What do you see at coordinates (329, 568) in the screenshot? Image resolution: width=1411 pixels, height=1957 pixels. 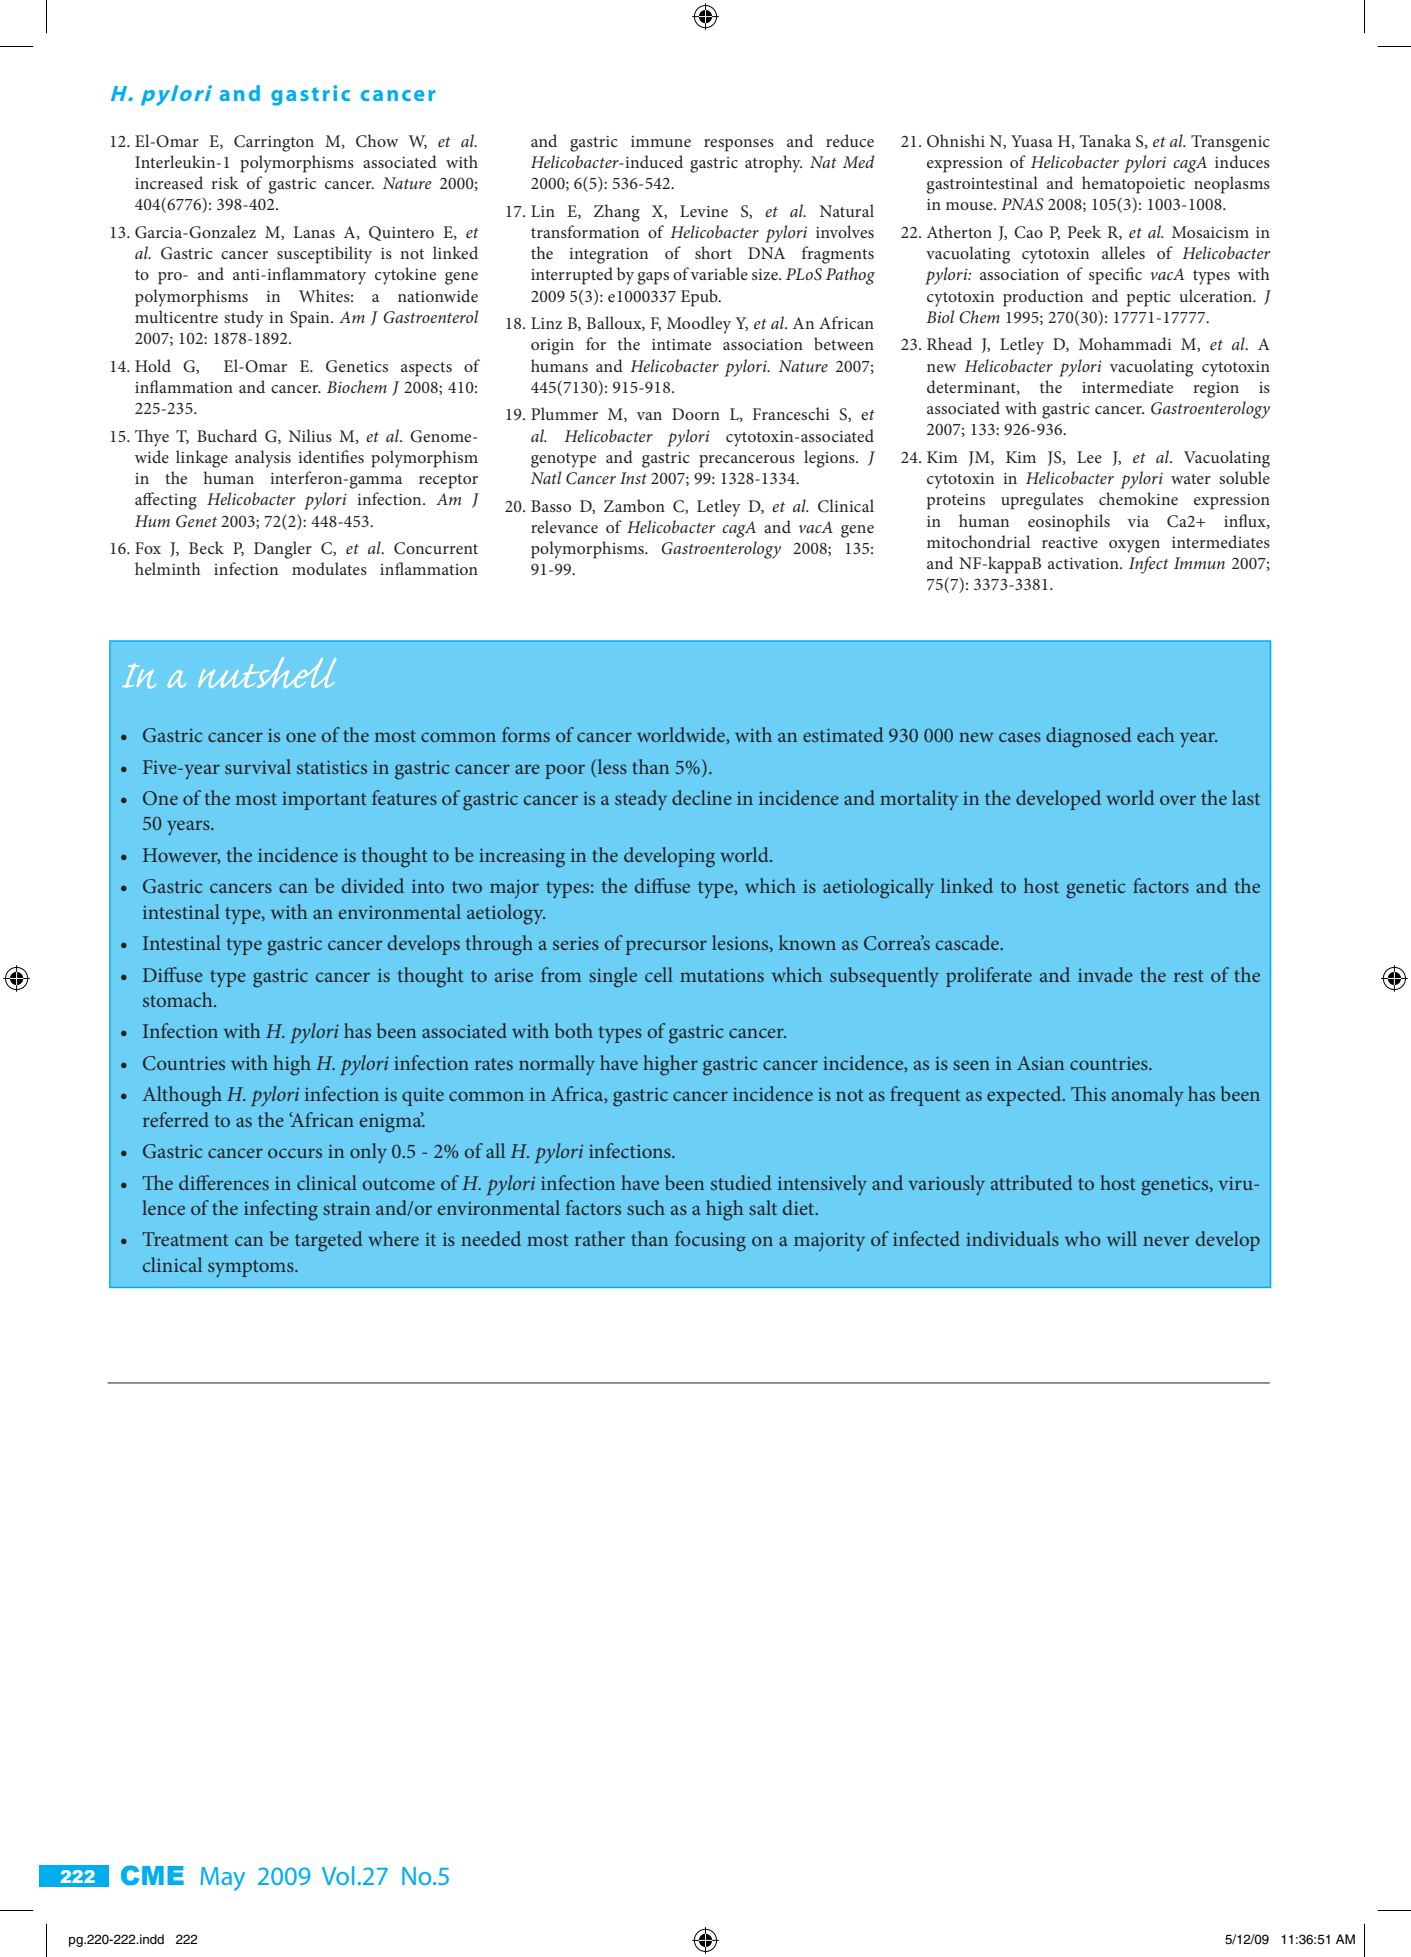 I see `modulates` at bounding box center [329, 568].
